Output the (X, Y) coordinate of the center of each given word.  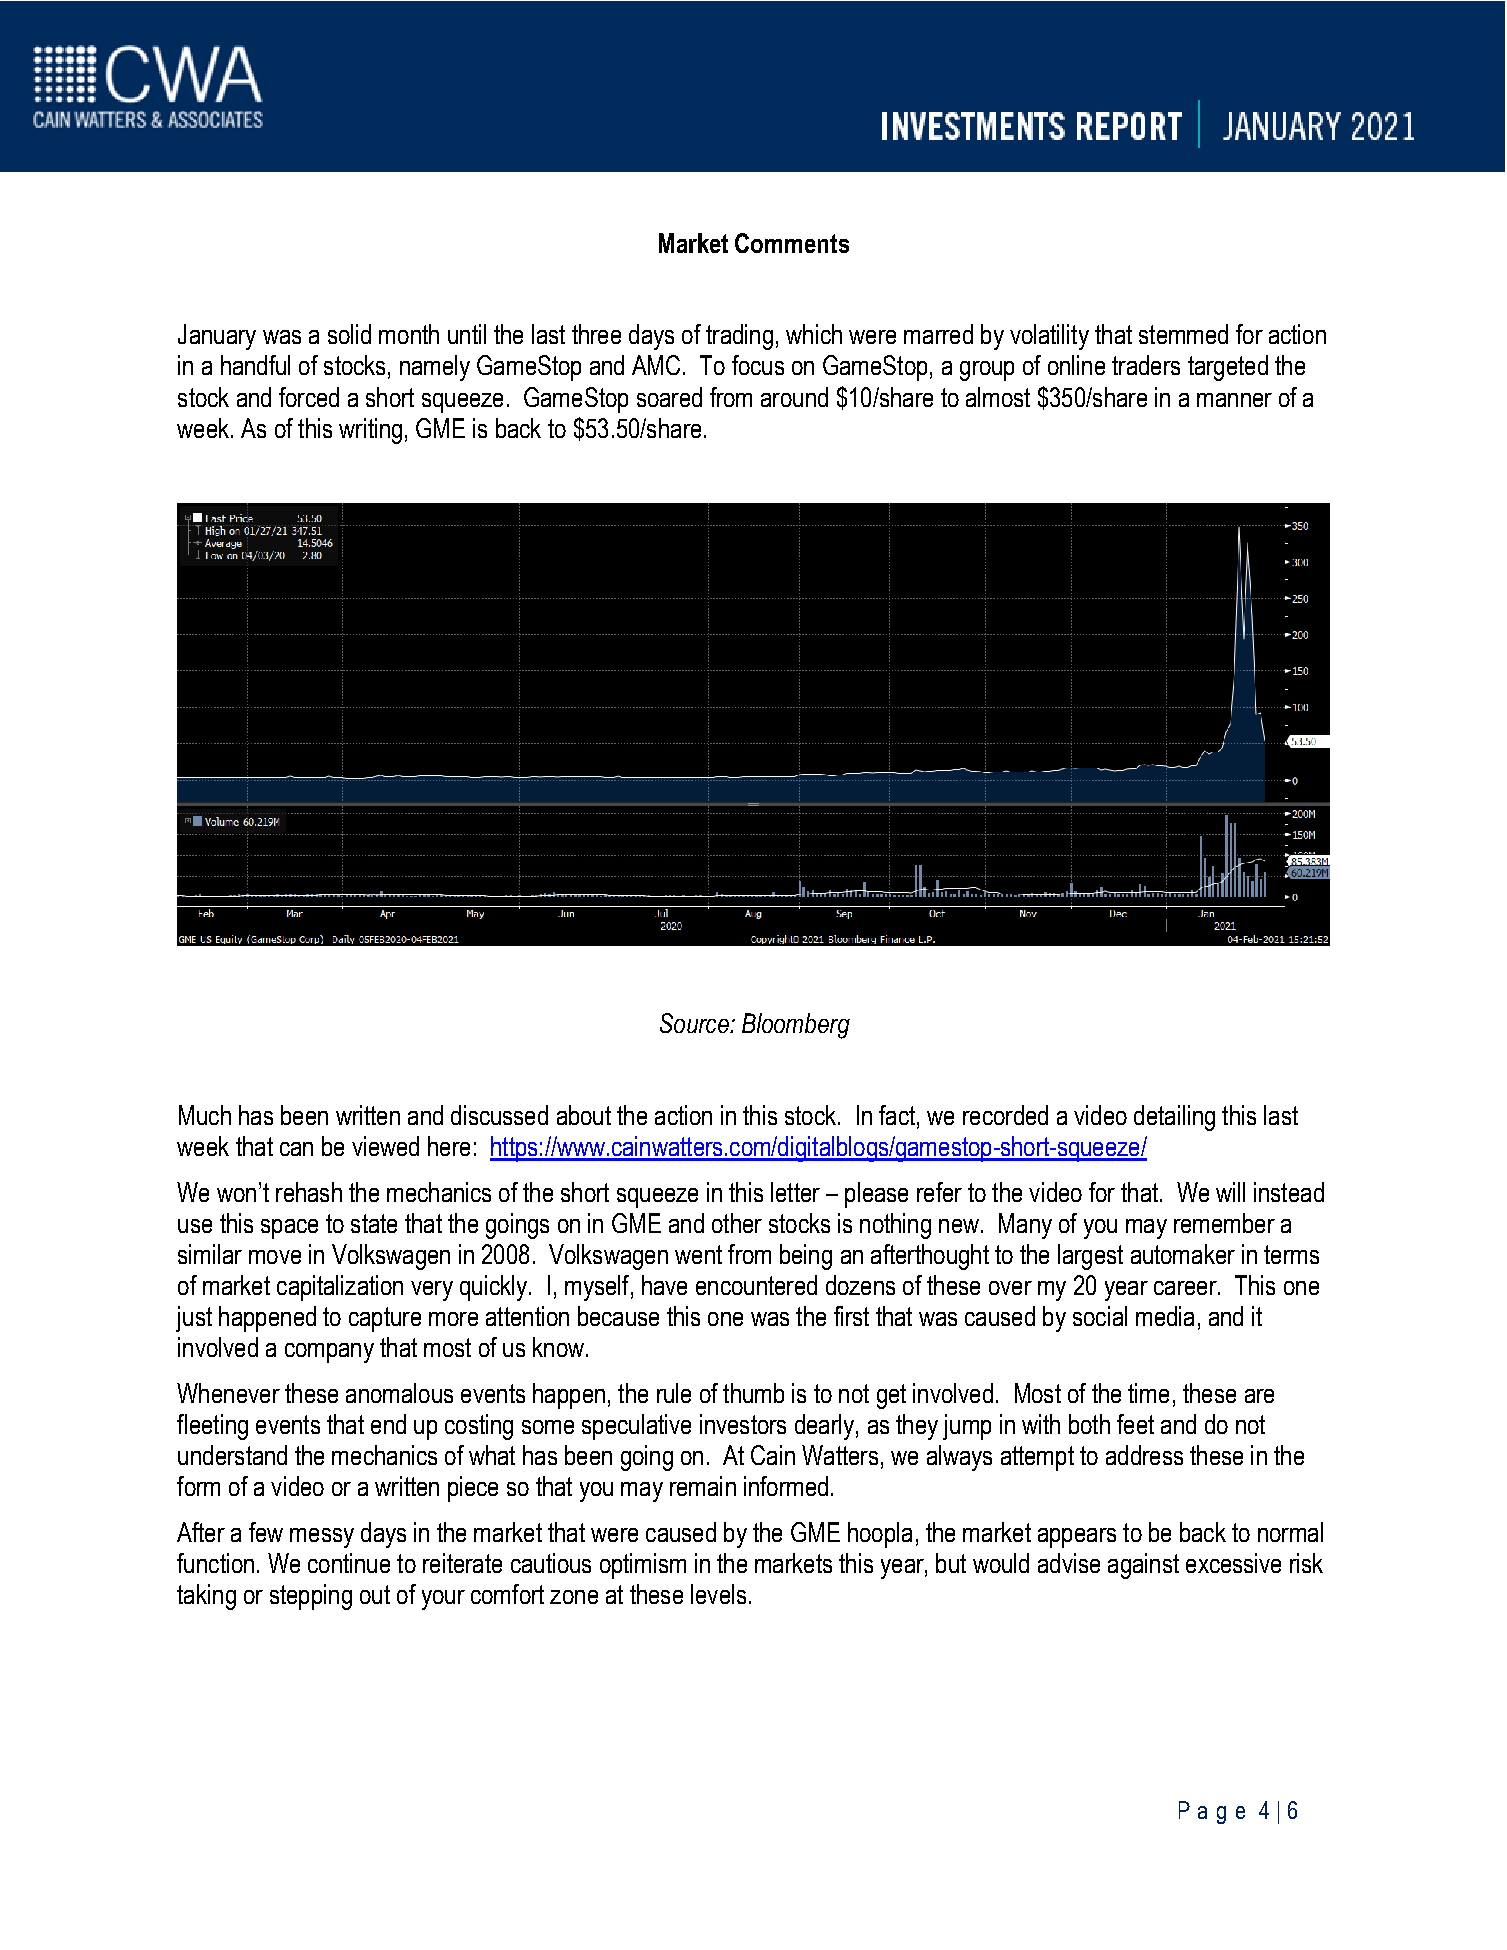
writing (370, 431)
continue (349, 1563)
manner (1234, 400)
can (296, 1149)
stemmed (1183, 334)
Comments (792, 243)
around (794, 397)
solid (349, 334)
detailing (1174, 1118)
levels (718, 1594)
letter (795, 1192)
